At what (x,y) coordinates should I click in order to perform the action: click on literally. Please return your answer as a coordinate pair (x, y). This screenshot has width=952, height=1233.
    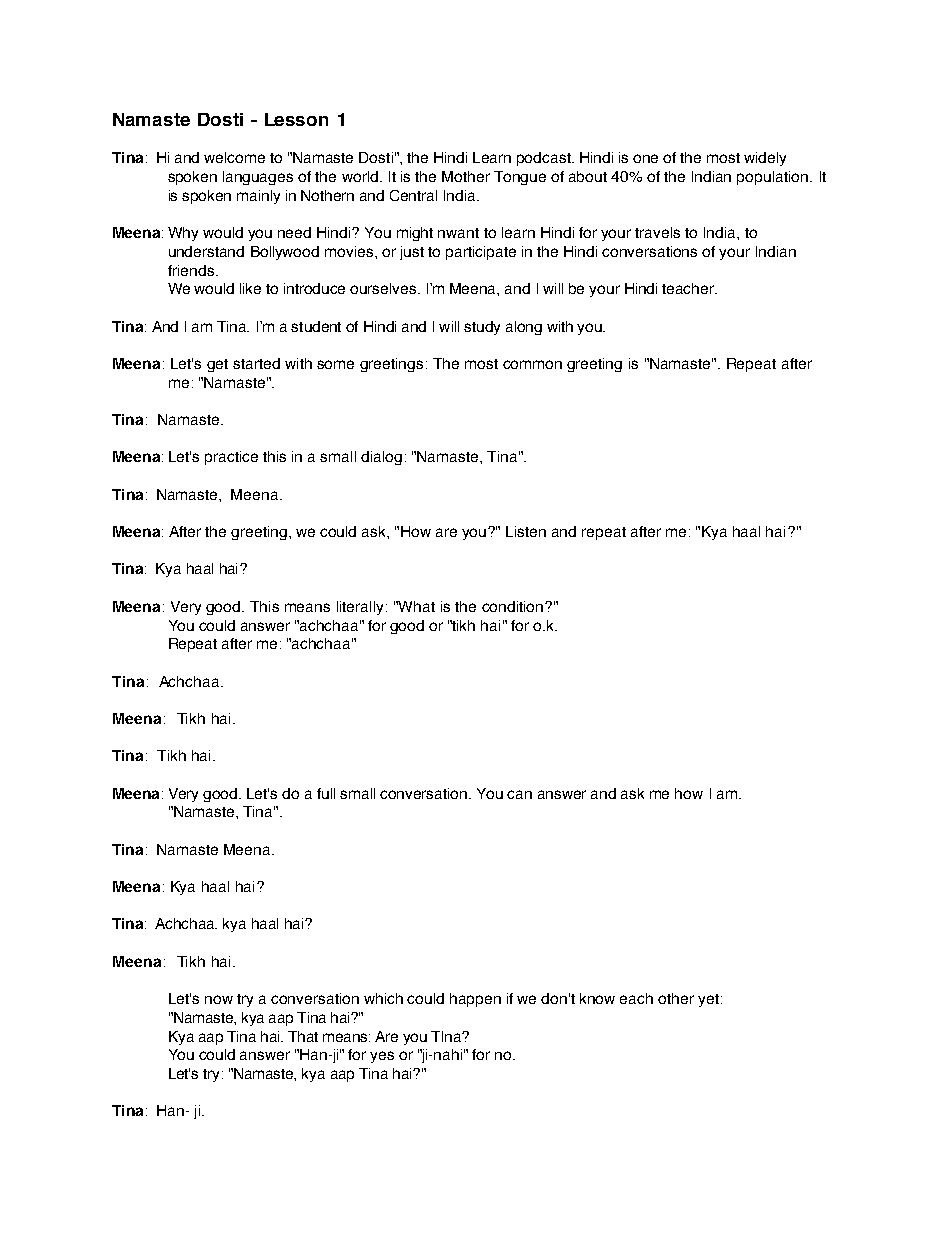
    Looking at the image, I should click on (360, 608).
